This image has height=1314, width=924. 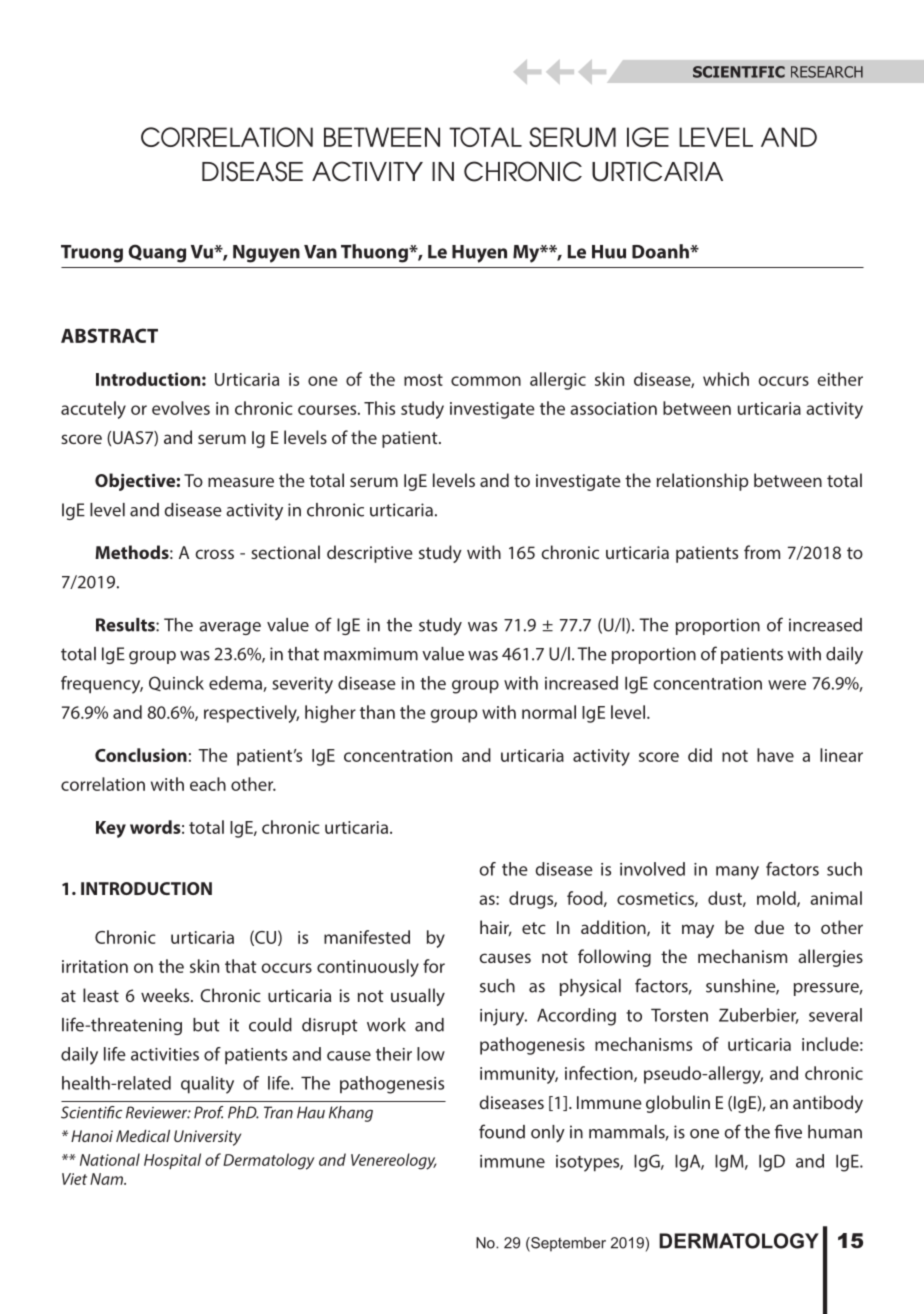 I want to click on found, so click(x=502, y=1131).
